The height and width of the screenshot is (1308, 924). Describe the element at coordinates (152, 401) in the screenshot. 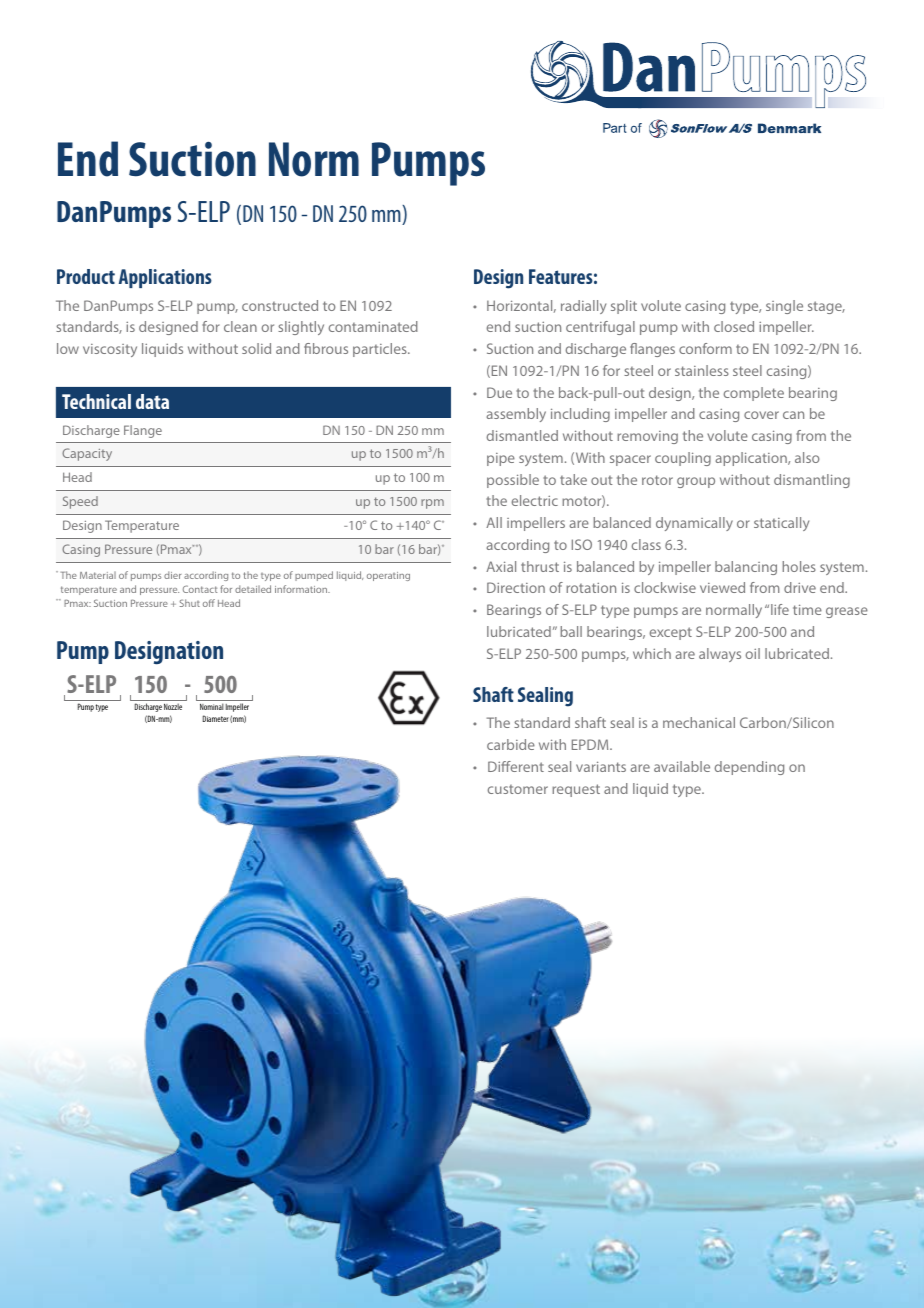

I see `data` at that location.
